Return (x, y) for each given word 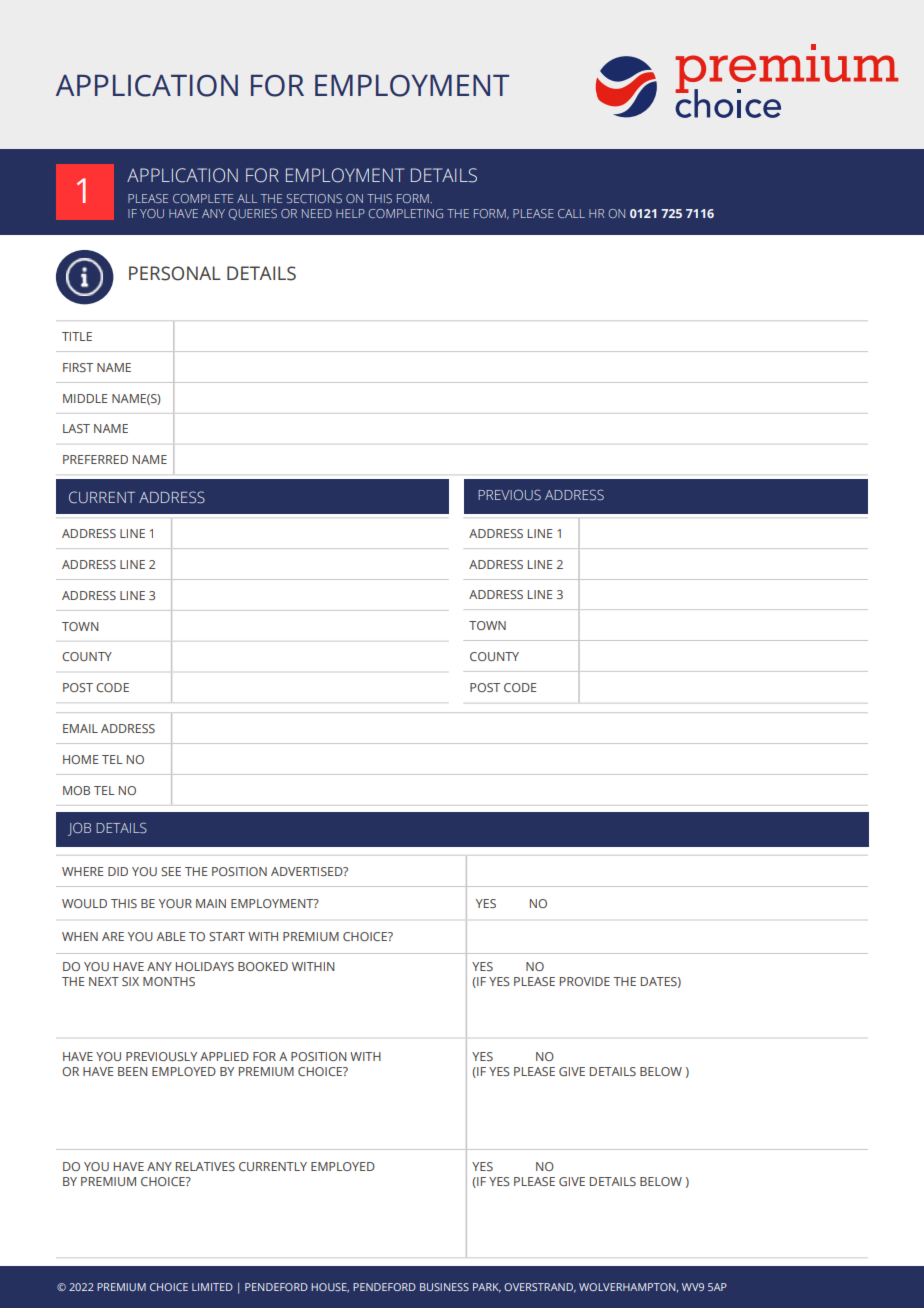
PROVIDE (585, 981)
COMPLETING (406, 213)
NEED (317, 213)
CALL (571, 213)
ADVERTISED (308, 871)
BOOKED (263, 966)
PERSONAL (175, 273)
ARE (113, 936)
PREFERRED (95, 459)
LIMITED (212, 1287)
